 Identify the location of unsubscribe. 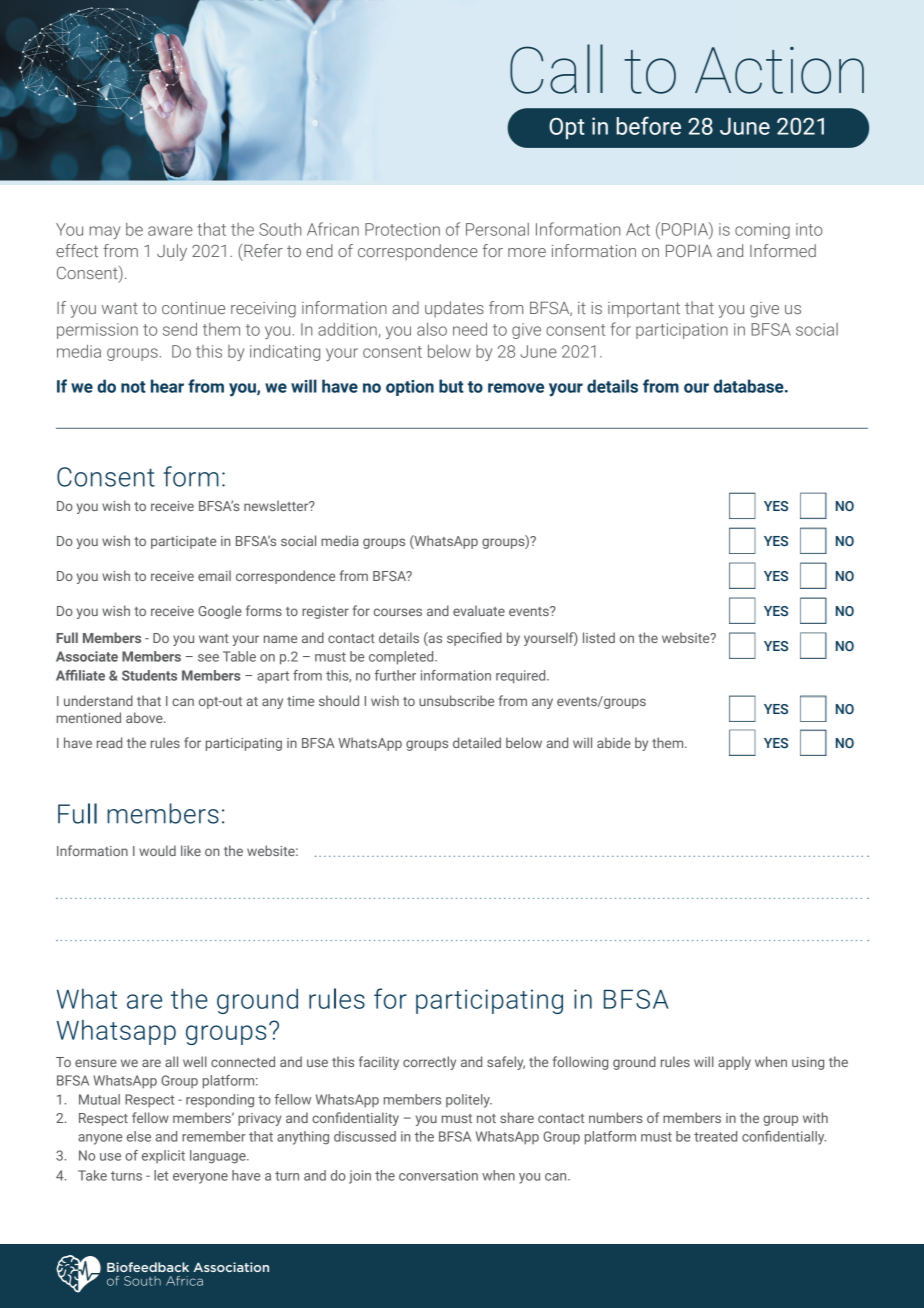
(456, 700).
